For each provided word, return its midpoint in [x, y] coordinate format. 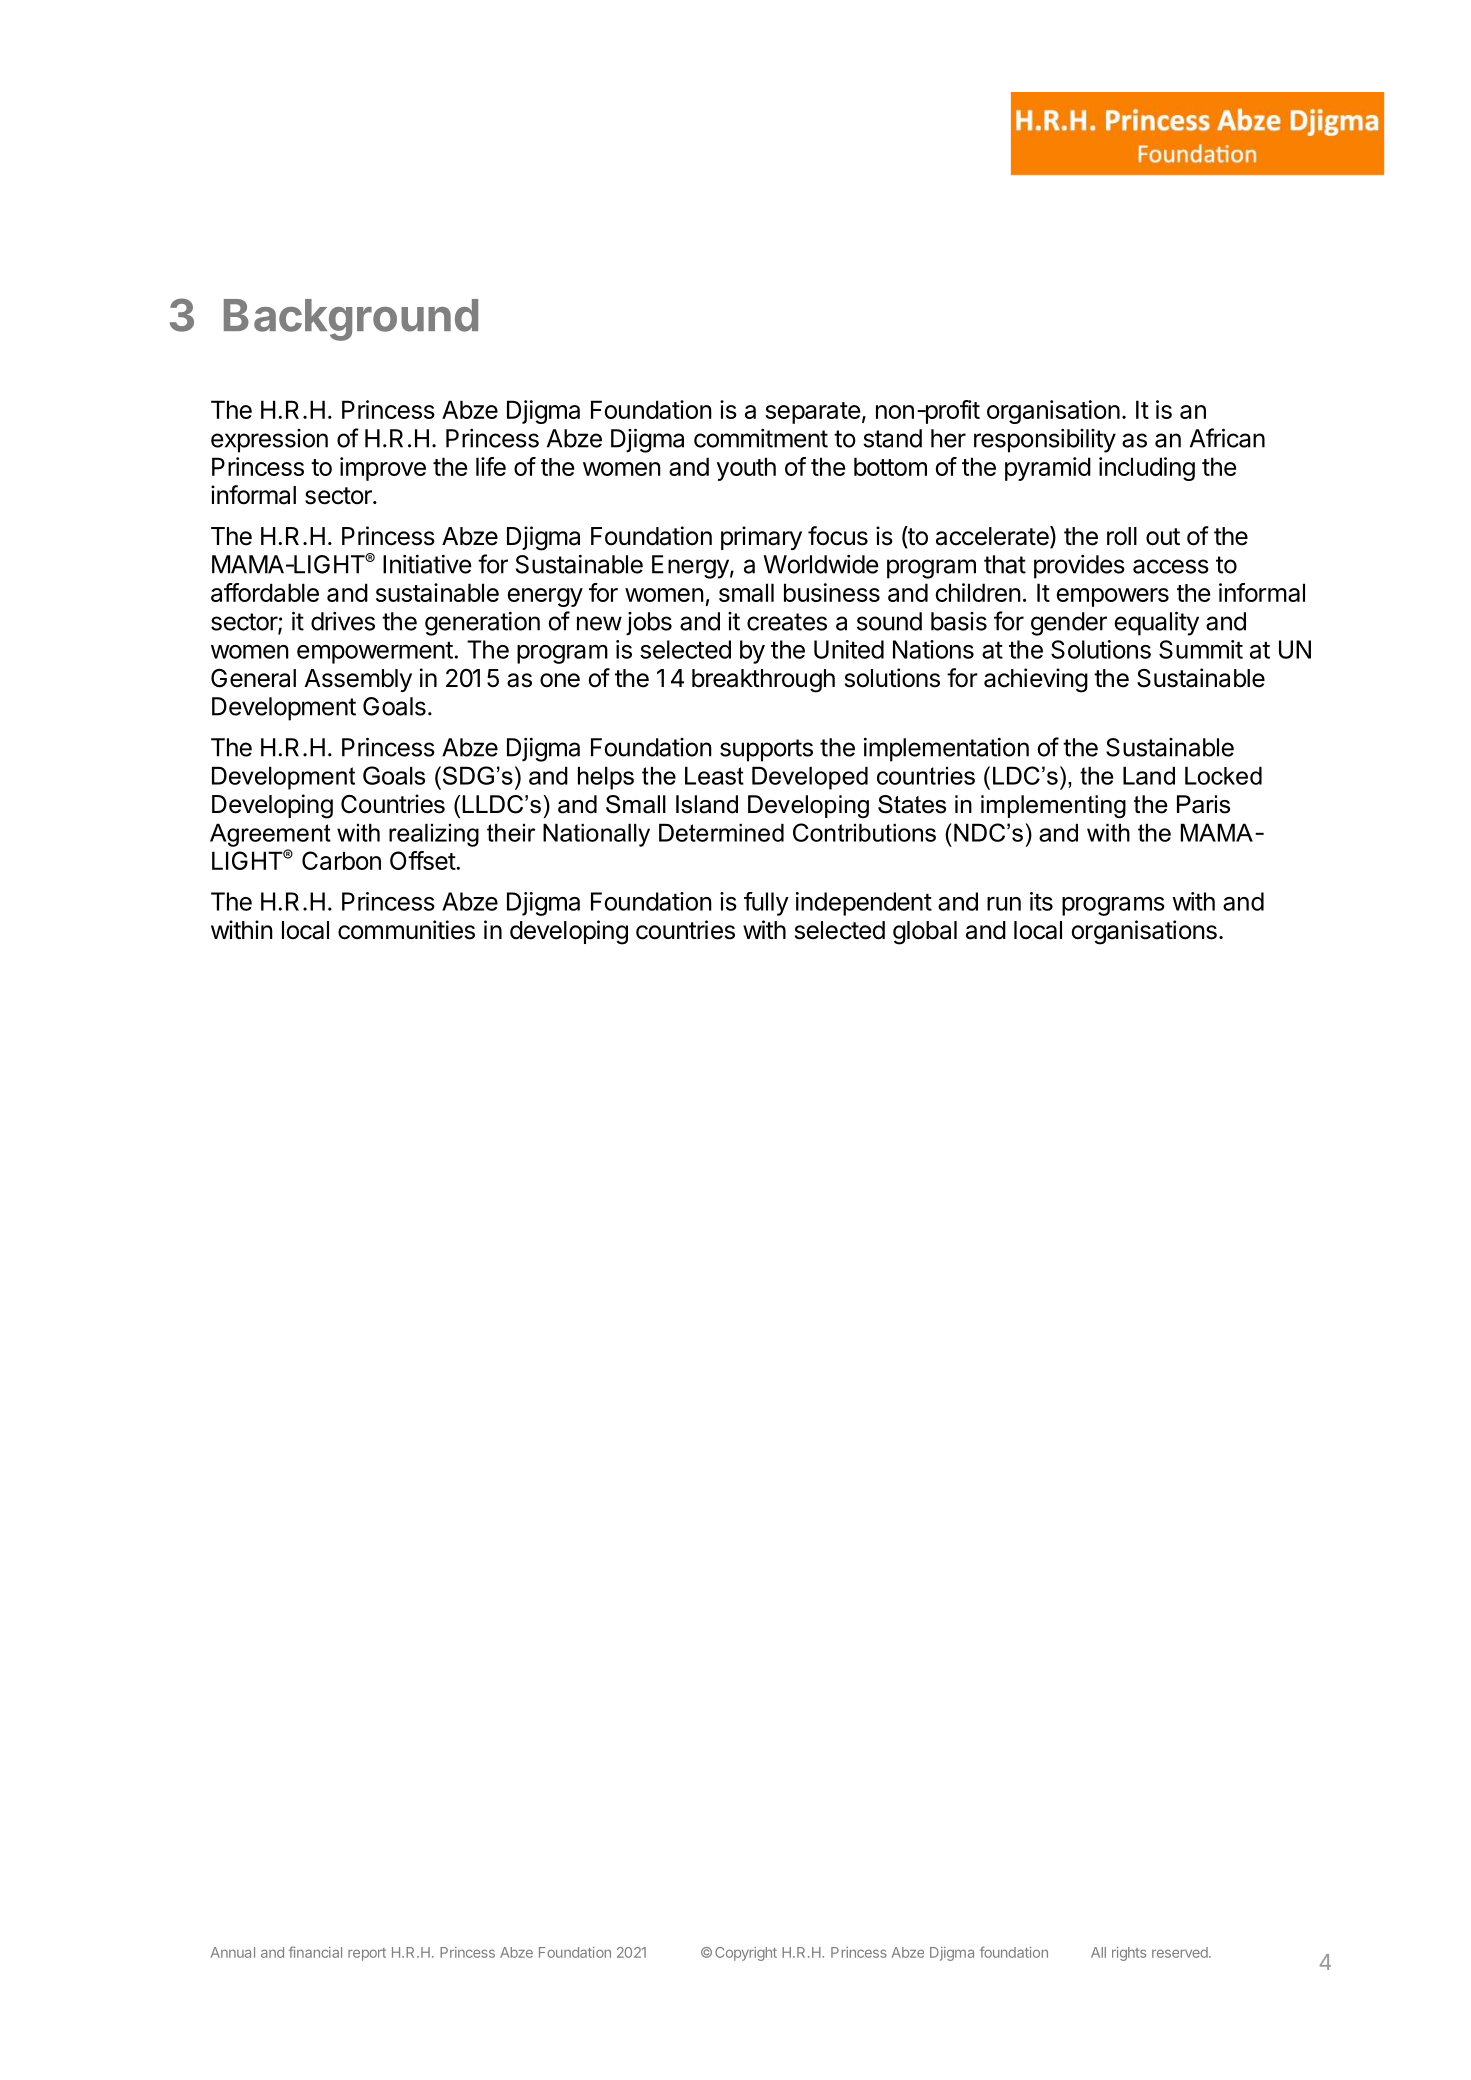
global [925, 933]
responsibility [1045, 441]
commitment [761, 438]
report [367, 1954]
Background [351, 320]
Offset [423, 860]
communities [406, 930]
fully [766, 904]
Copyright [746, 1954]
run [1004, 904]
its [1041, 901]
